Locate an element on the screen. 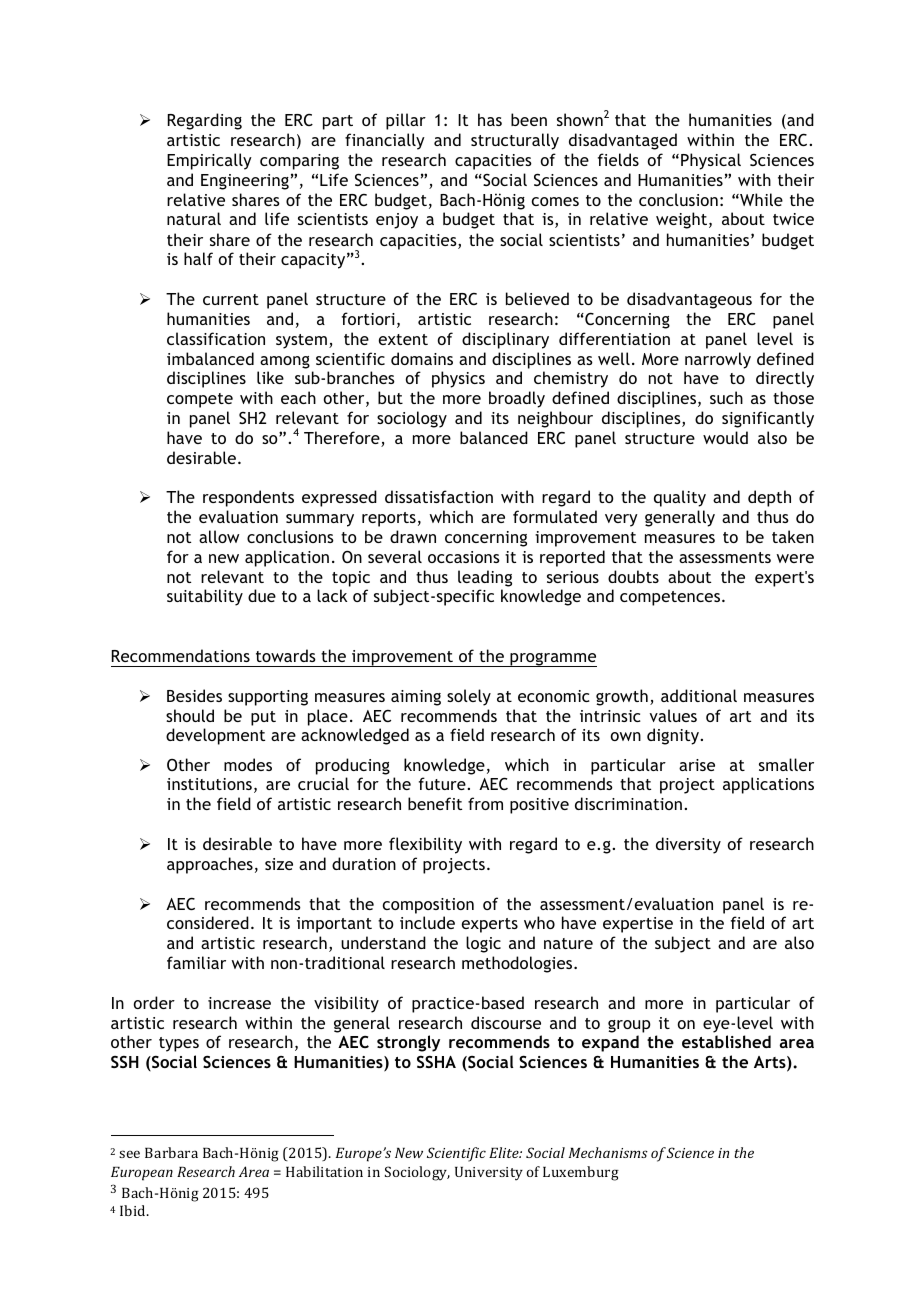 This screenshot has width=924, height=1308. diversity is located at coordinates (688, 845).
